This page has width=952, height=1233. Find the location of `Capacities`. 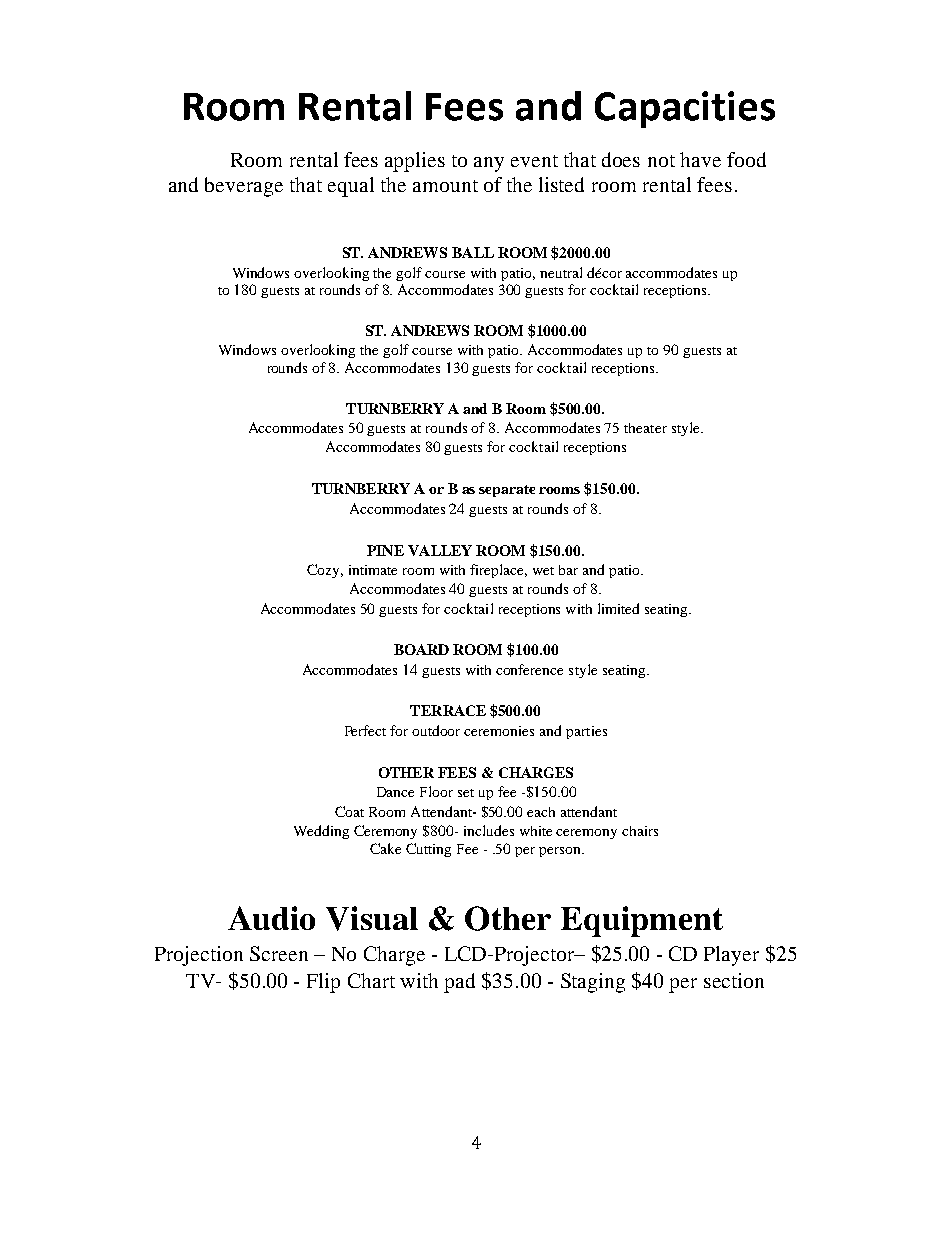

Capacities is located at coordinates (685, 109).
